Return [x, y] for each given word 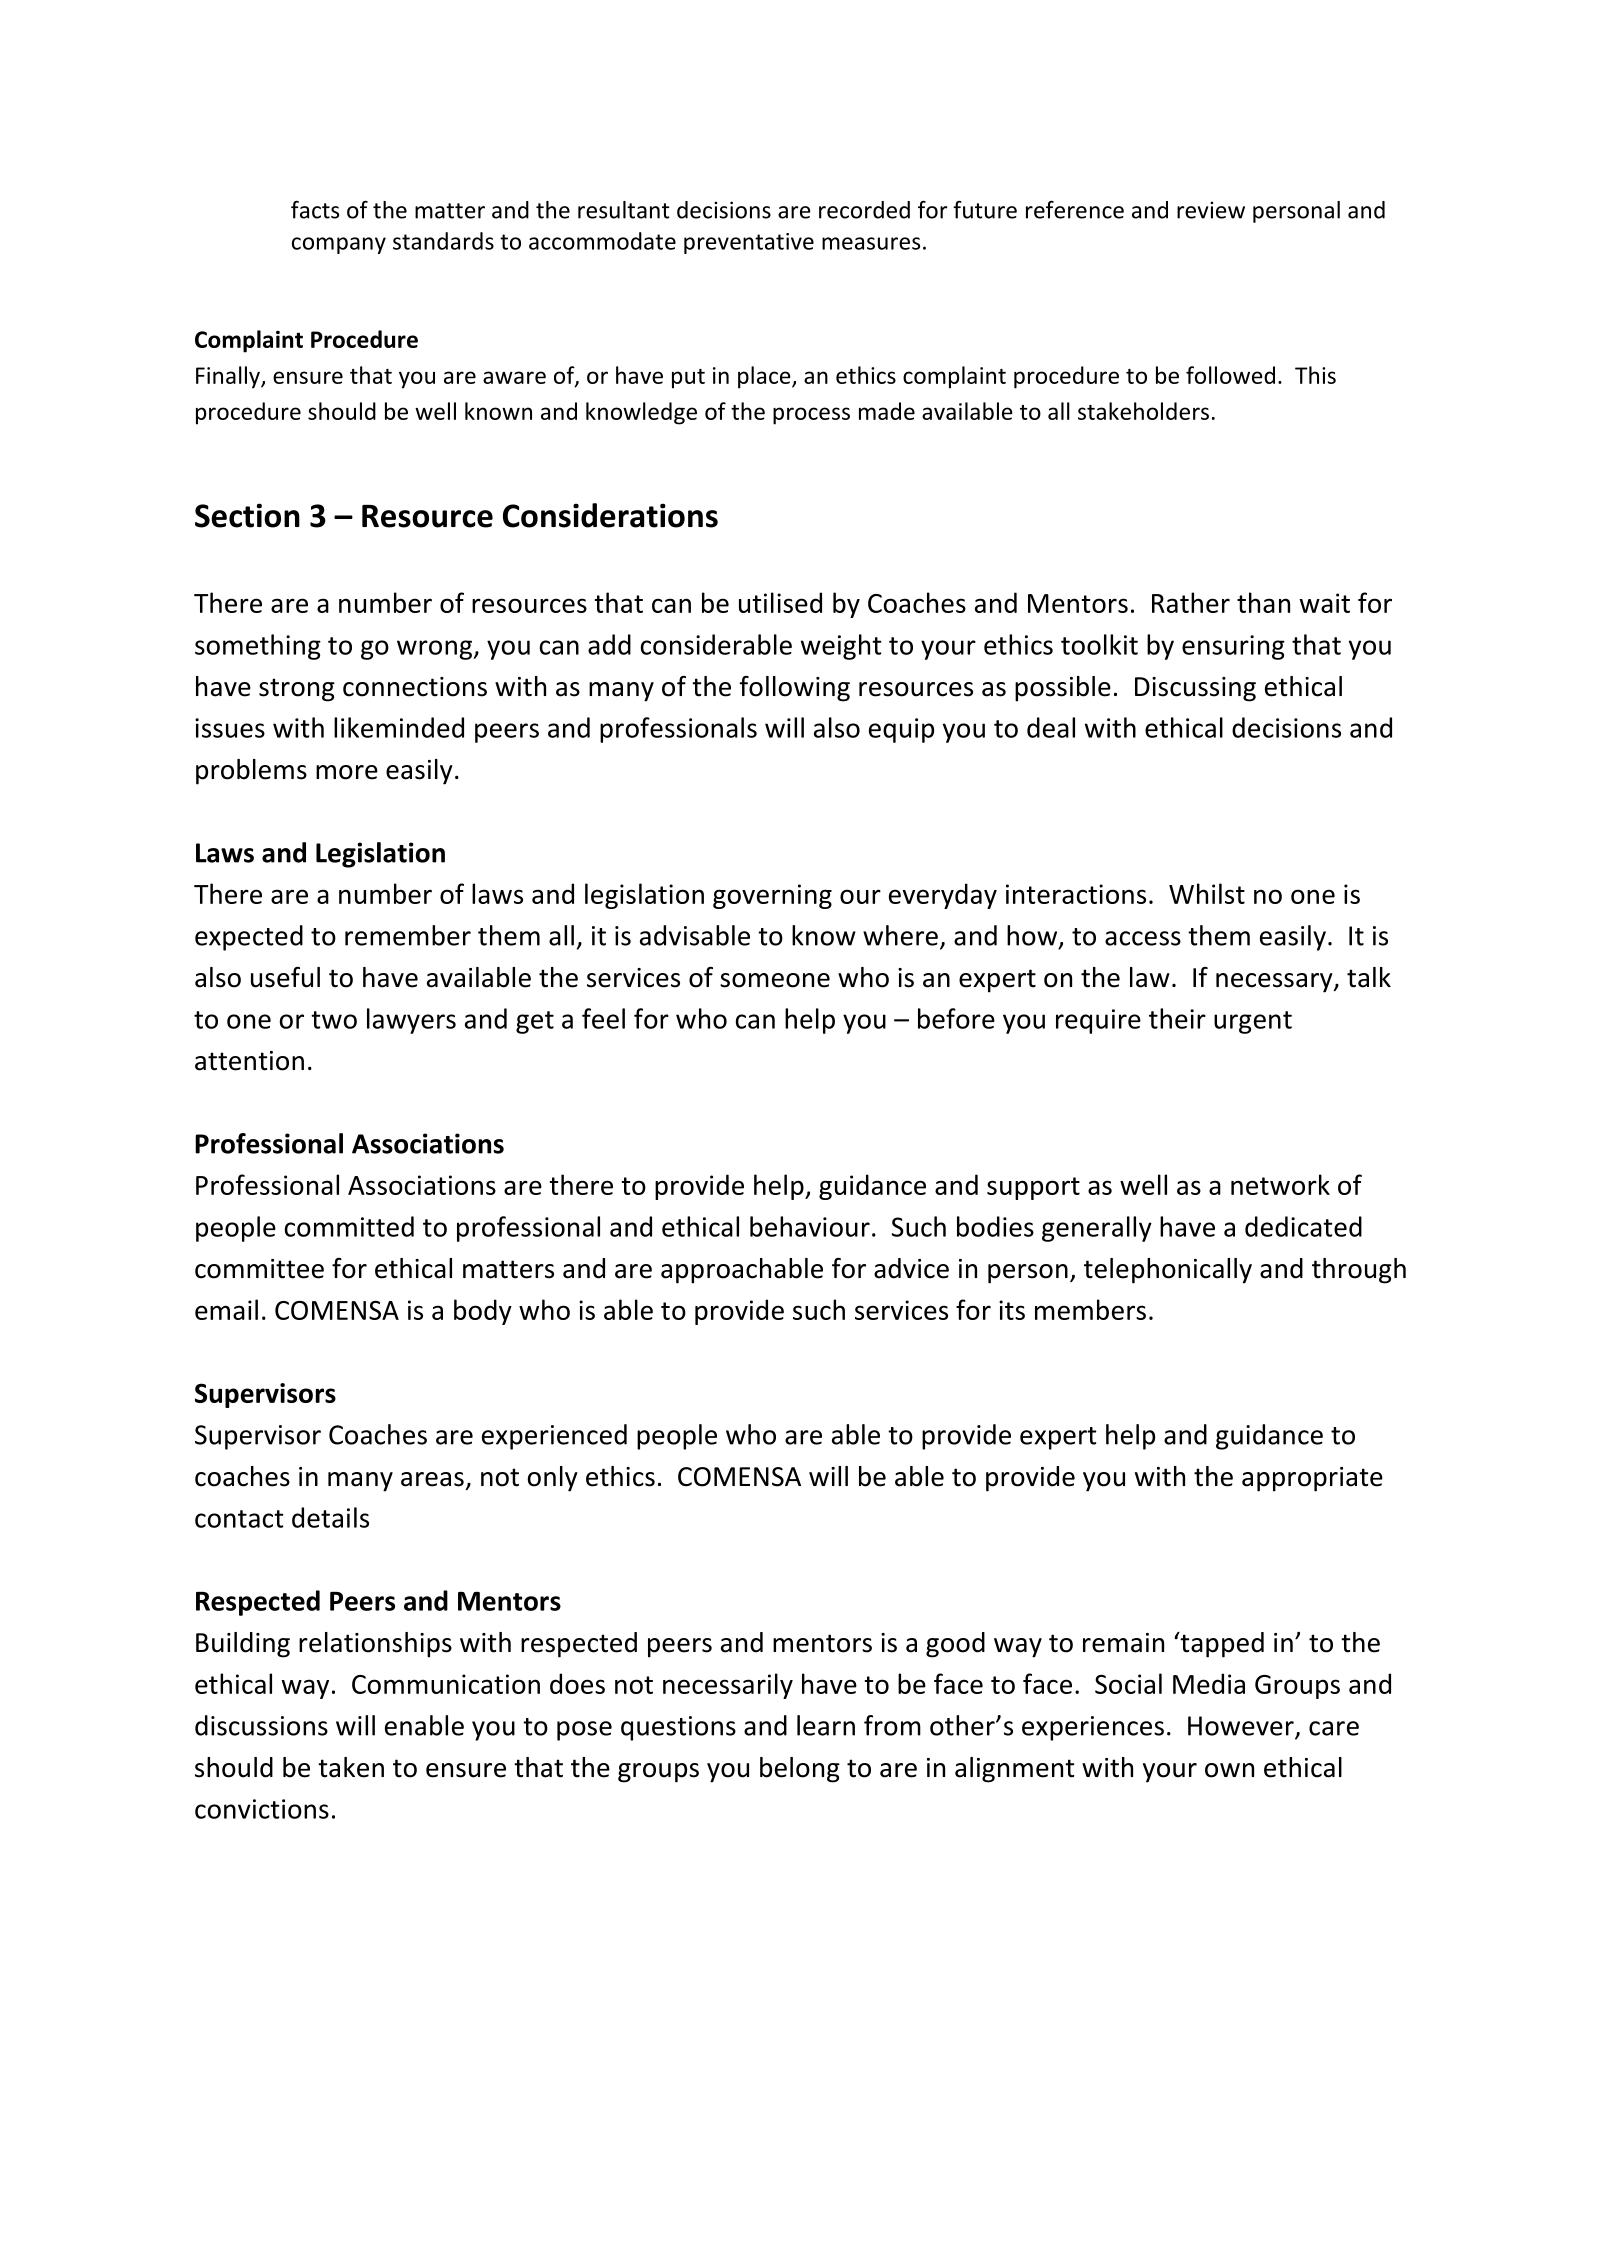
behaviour [810, 1226]
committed [349, 1226]
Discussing [1195, 689]
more [347, 772]
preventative [749, 243]
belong [800, 1770]
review [1211, 210]
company [339, 245]
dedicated [1303, 1226]
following [794, 689]
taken [351, 1767]
